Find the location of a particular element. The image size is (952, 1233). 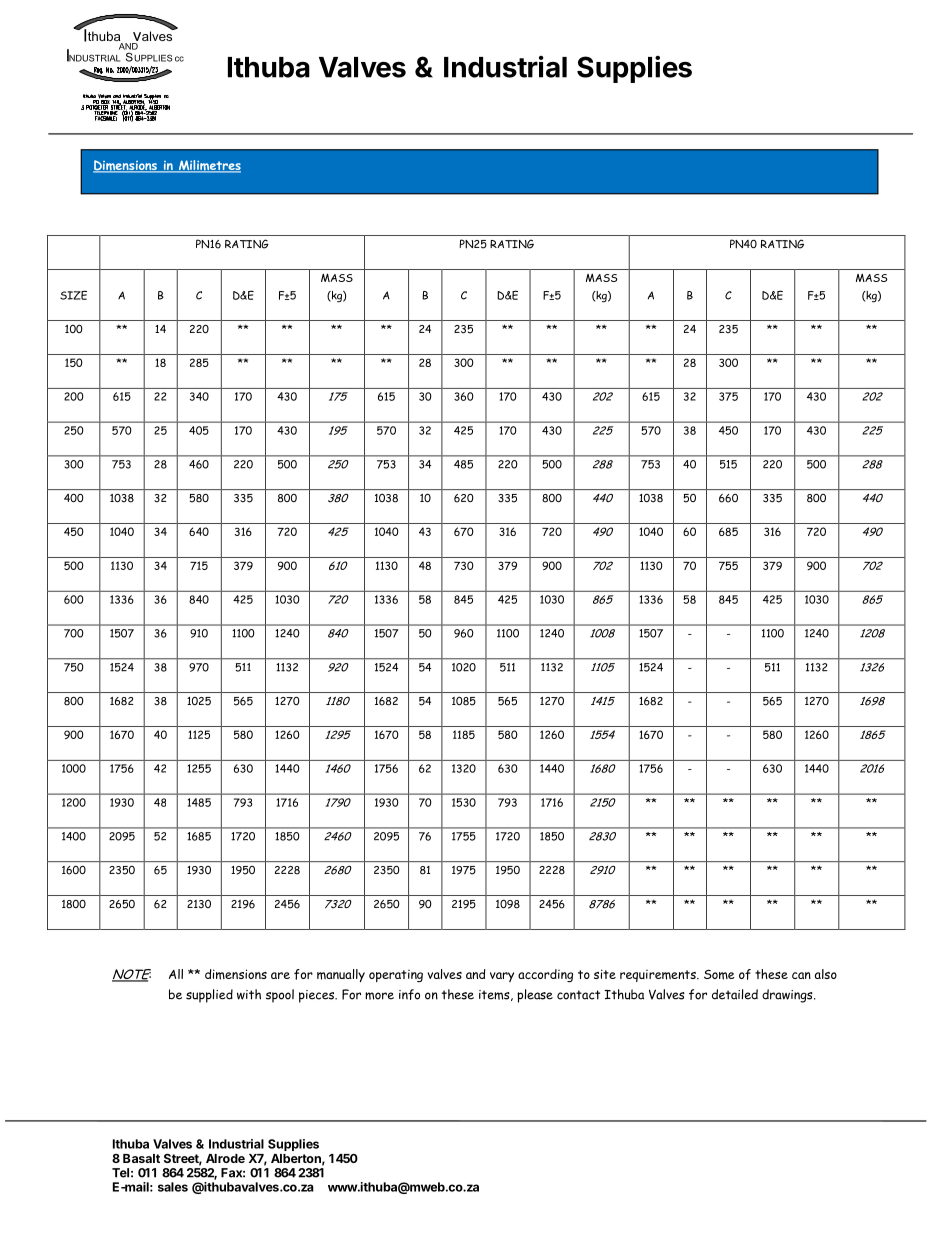

Basalt is located at coordinates (141, 1158).
